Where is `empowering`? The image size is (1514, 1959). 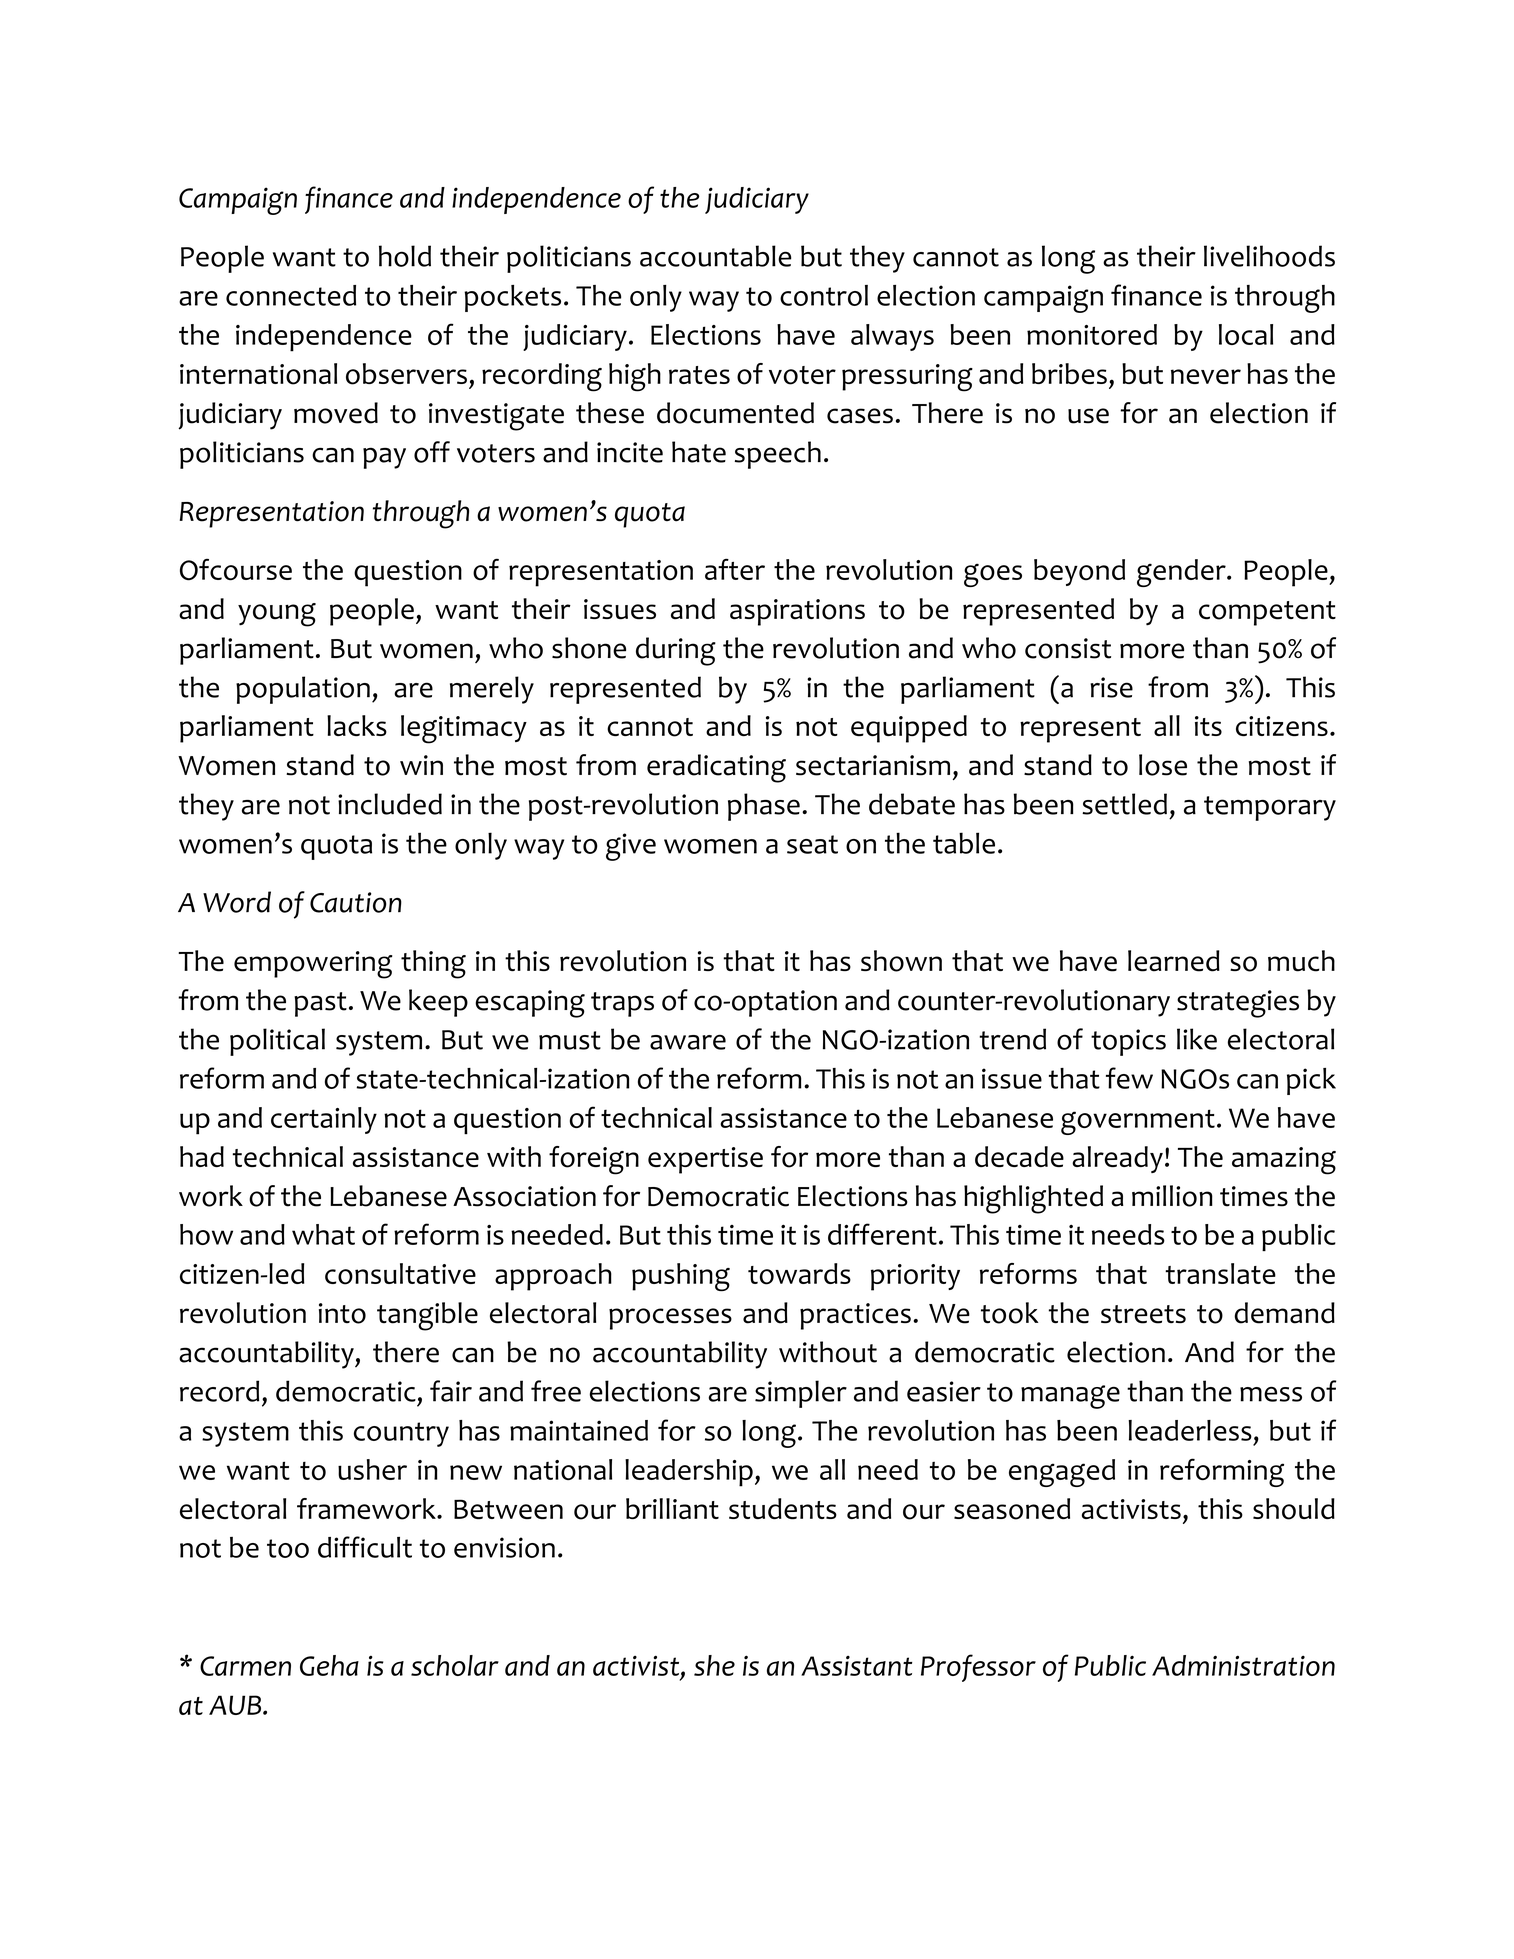
empowering is located at coordinates (313, 965).
